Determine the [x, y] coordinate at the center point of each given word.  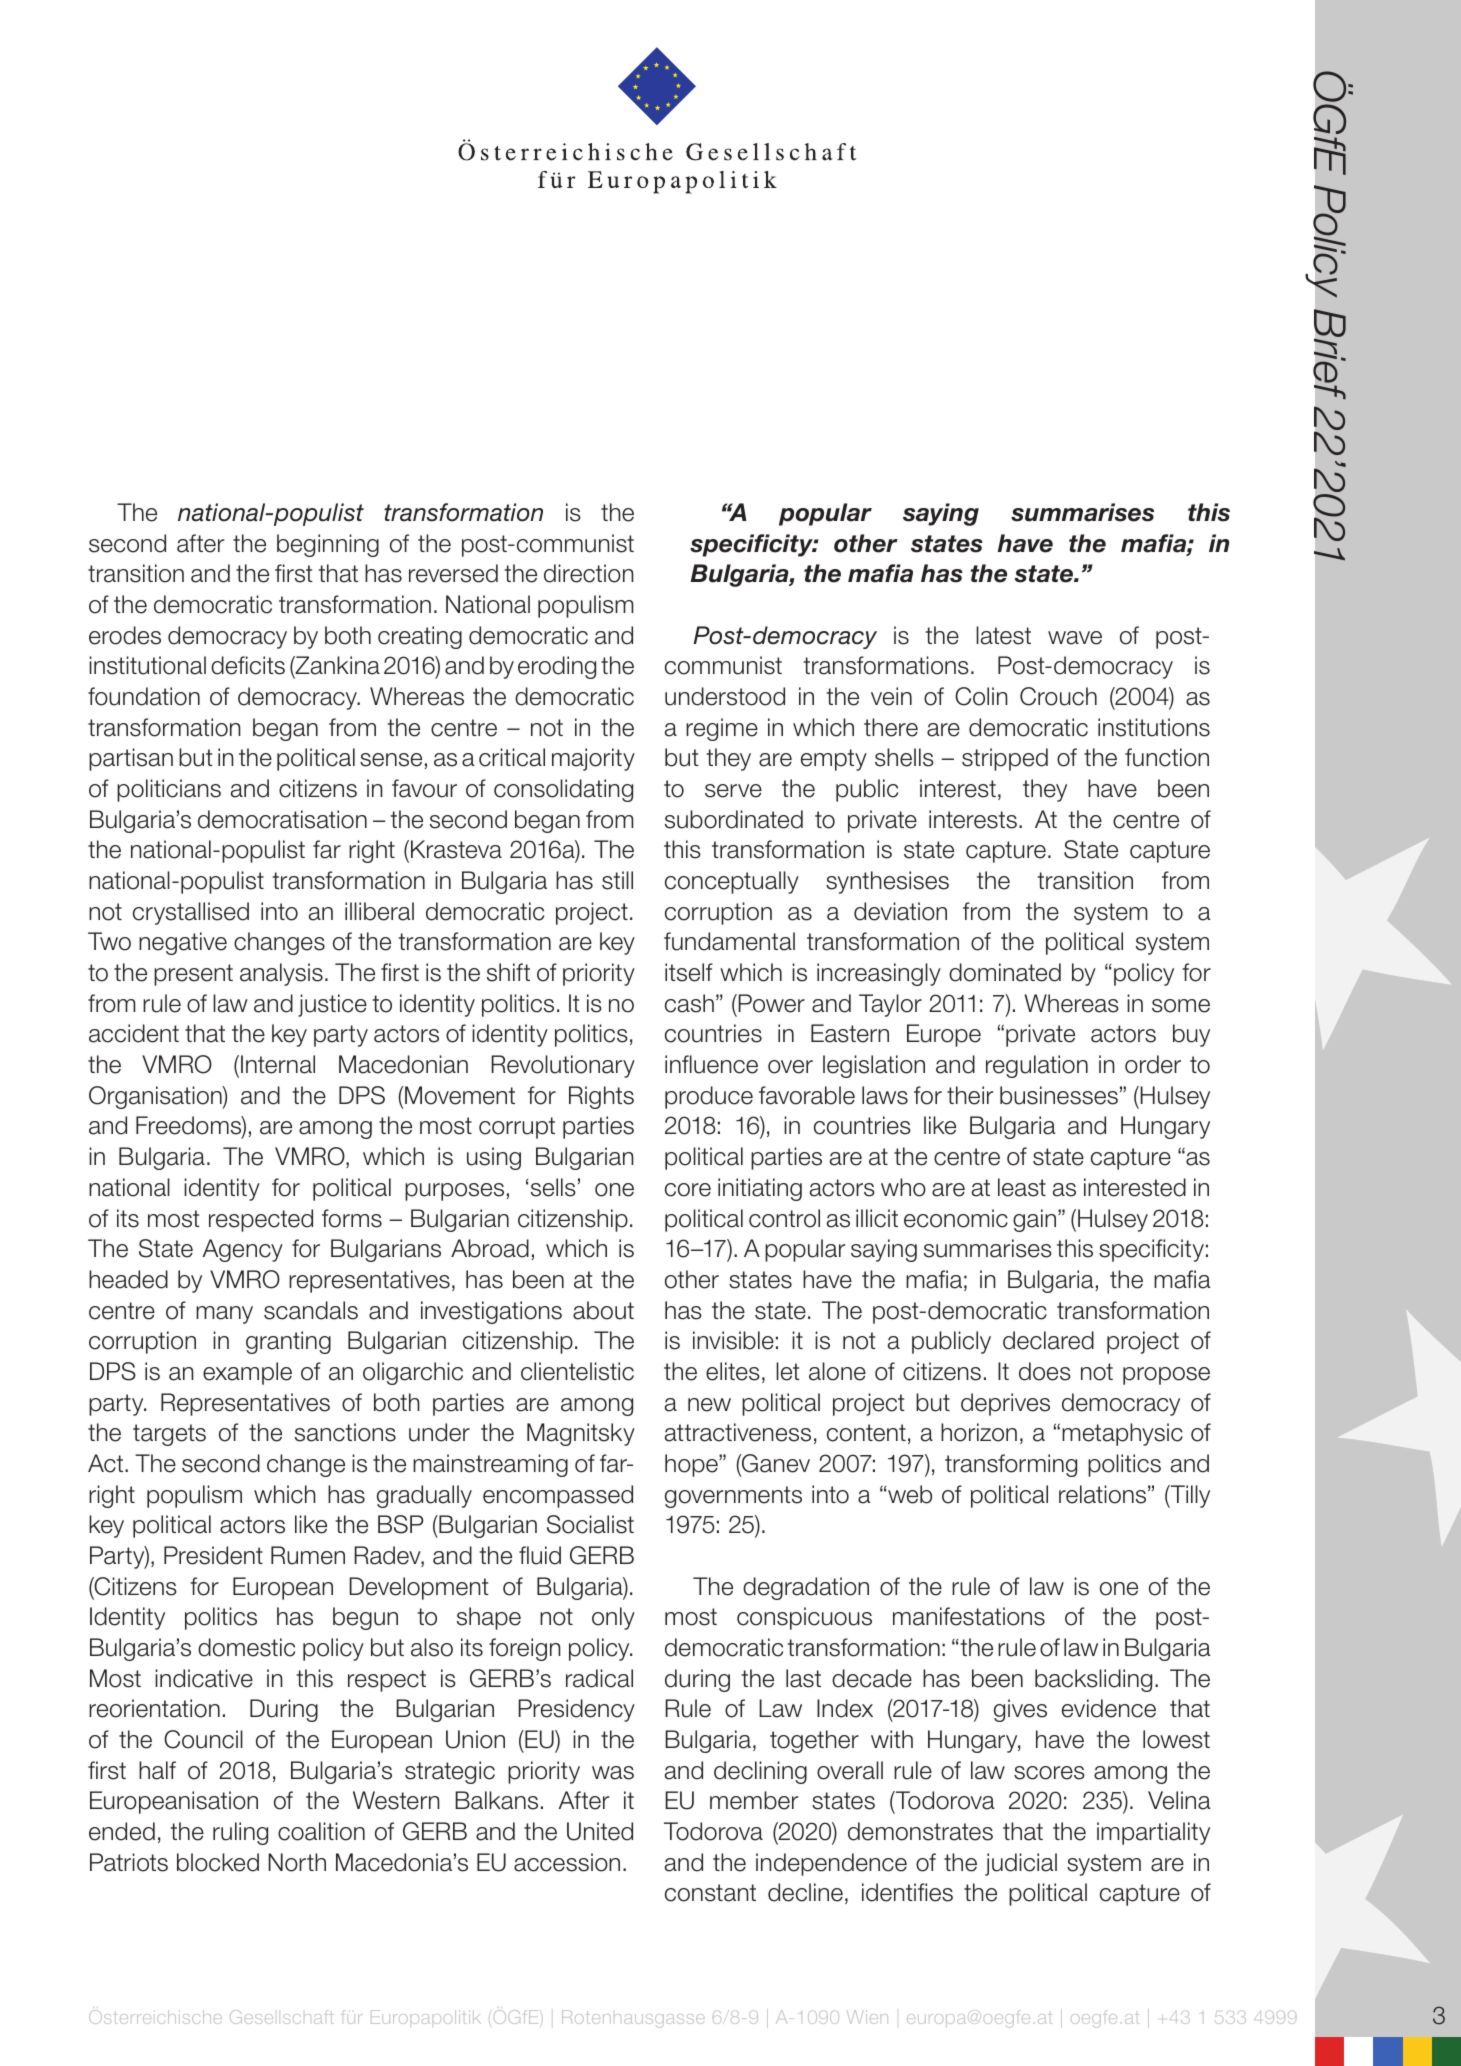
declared [1048, 1340]
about [603, 1310]
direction [589, 573]
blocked [218, 1862]
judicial [1021, 1864]
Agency [243, 1250]
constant [710, 1893]
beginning [328, 545]
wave [1075, 638]
